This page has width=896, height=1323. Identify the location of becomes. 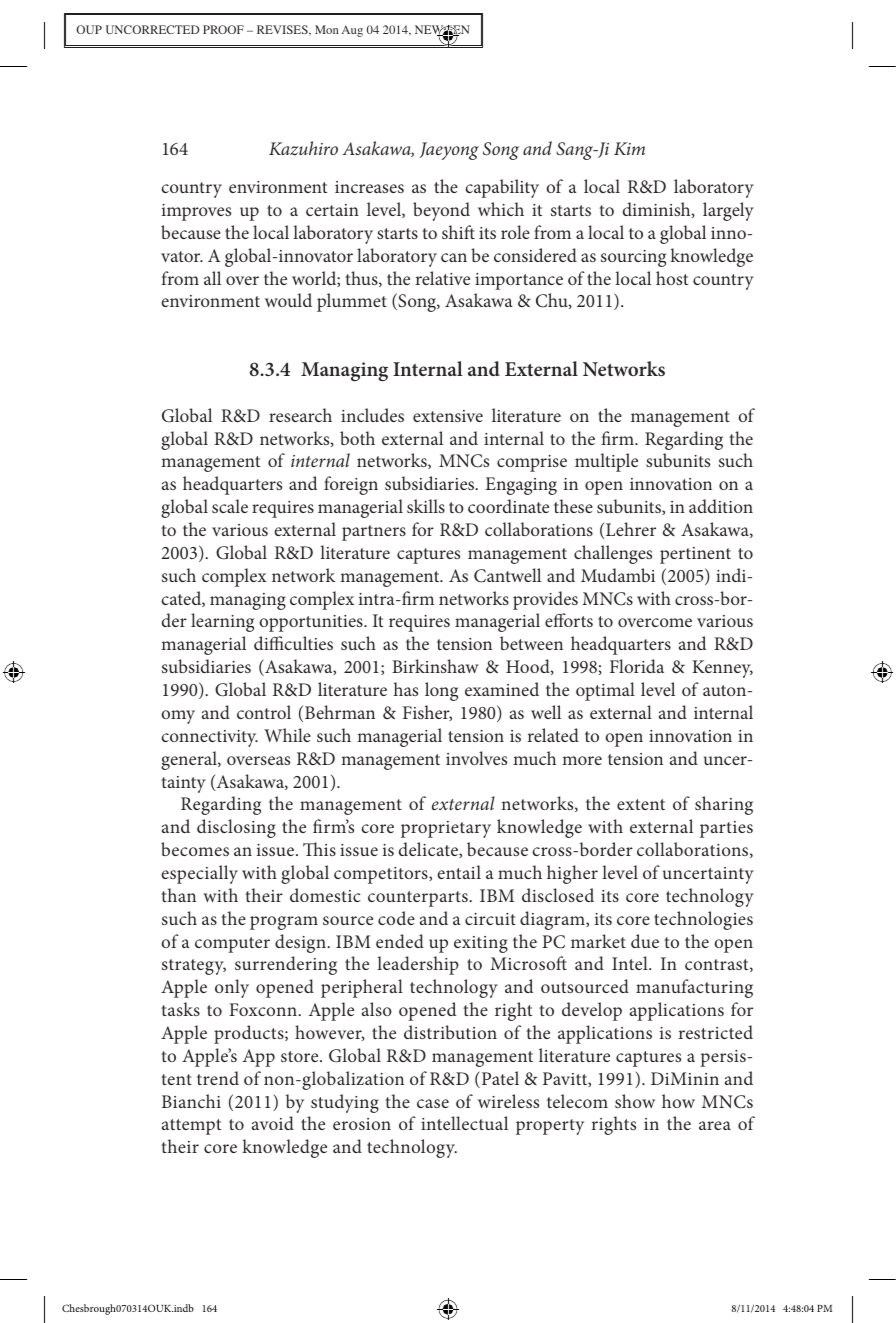
(195, 849).
